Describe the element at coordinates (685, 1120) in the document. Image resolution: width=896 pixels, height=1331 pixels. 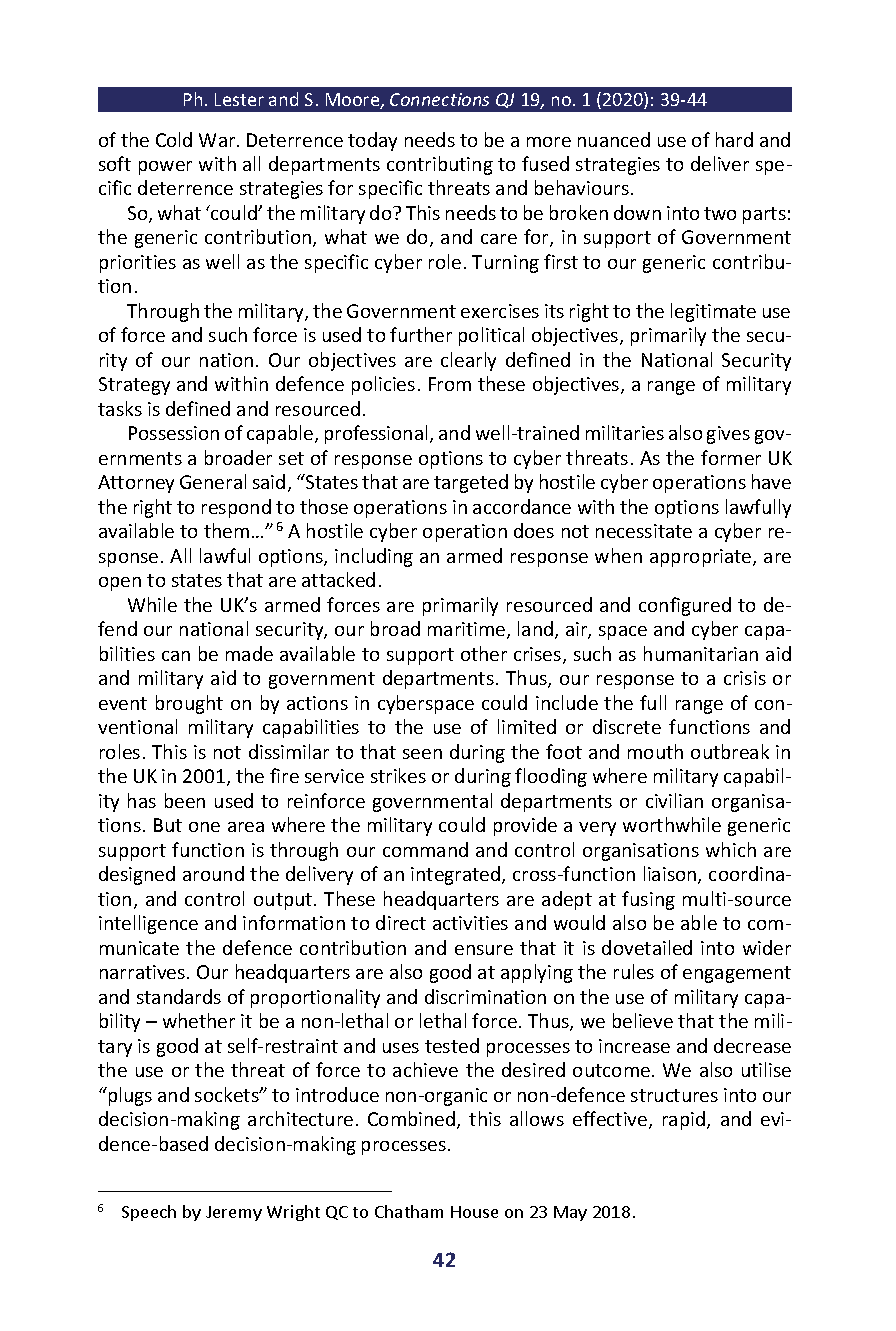
I see `rapid` at that location.
